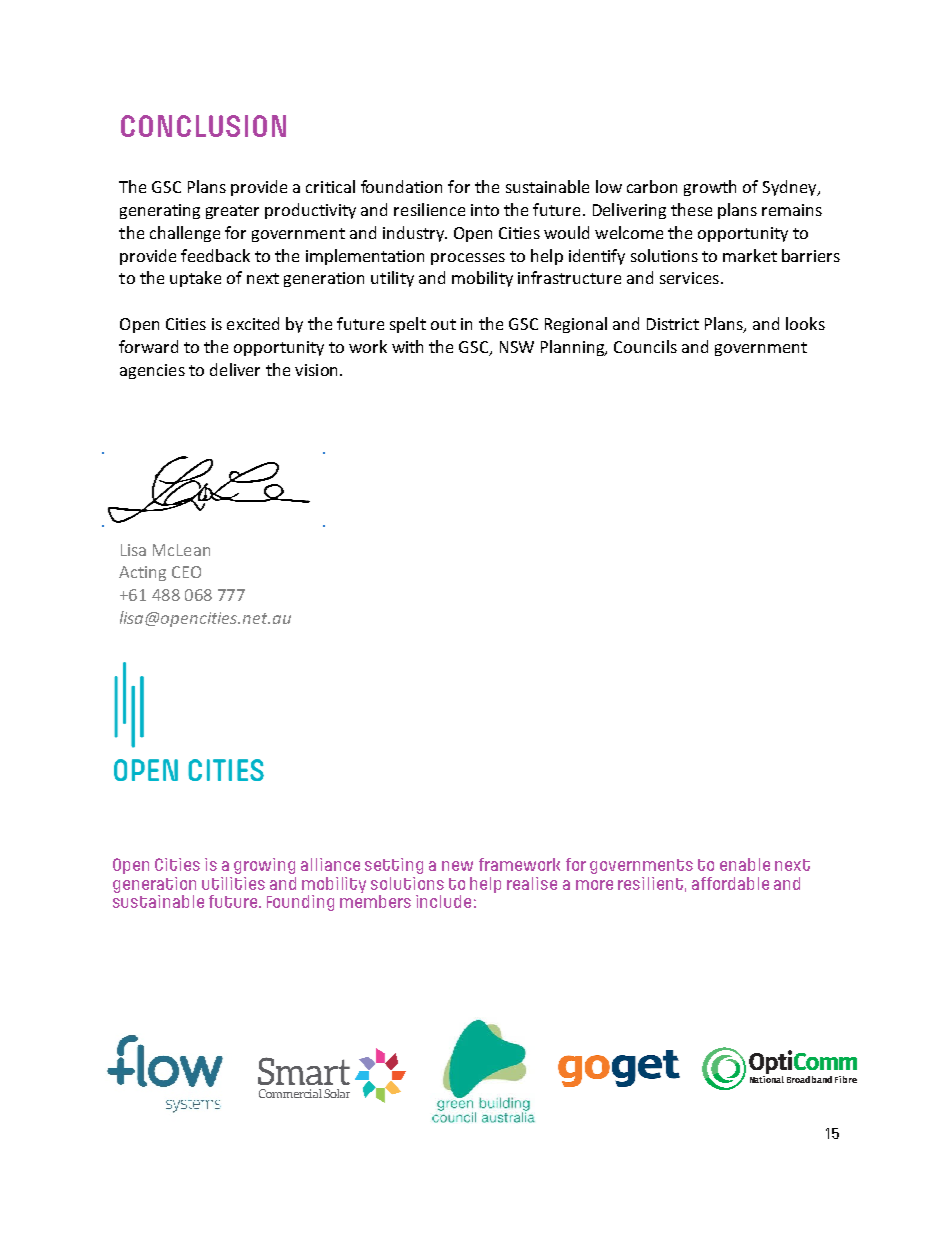 This image has height=1233, width=952. Describe the element at coordinates (142, 573) in the image. I see `Acting` at that location.
